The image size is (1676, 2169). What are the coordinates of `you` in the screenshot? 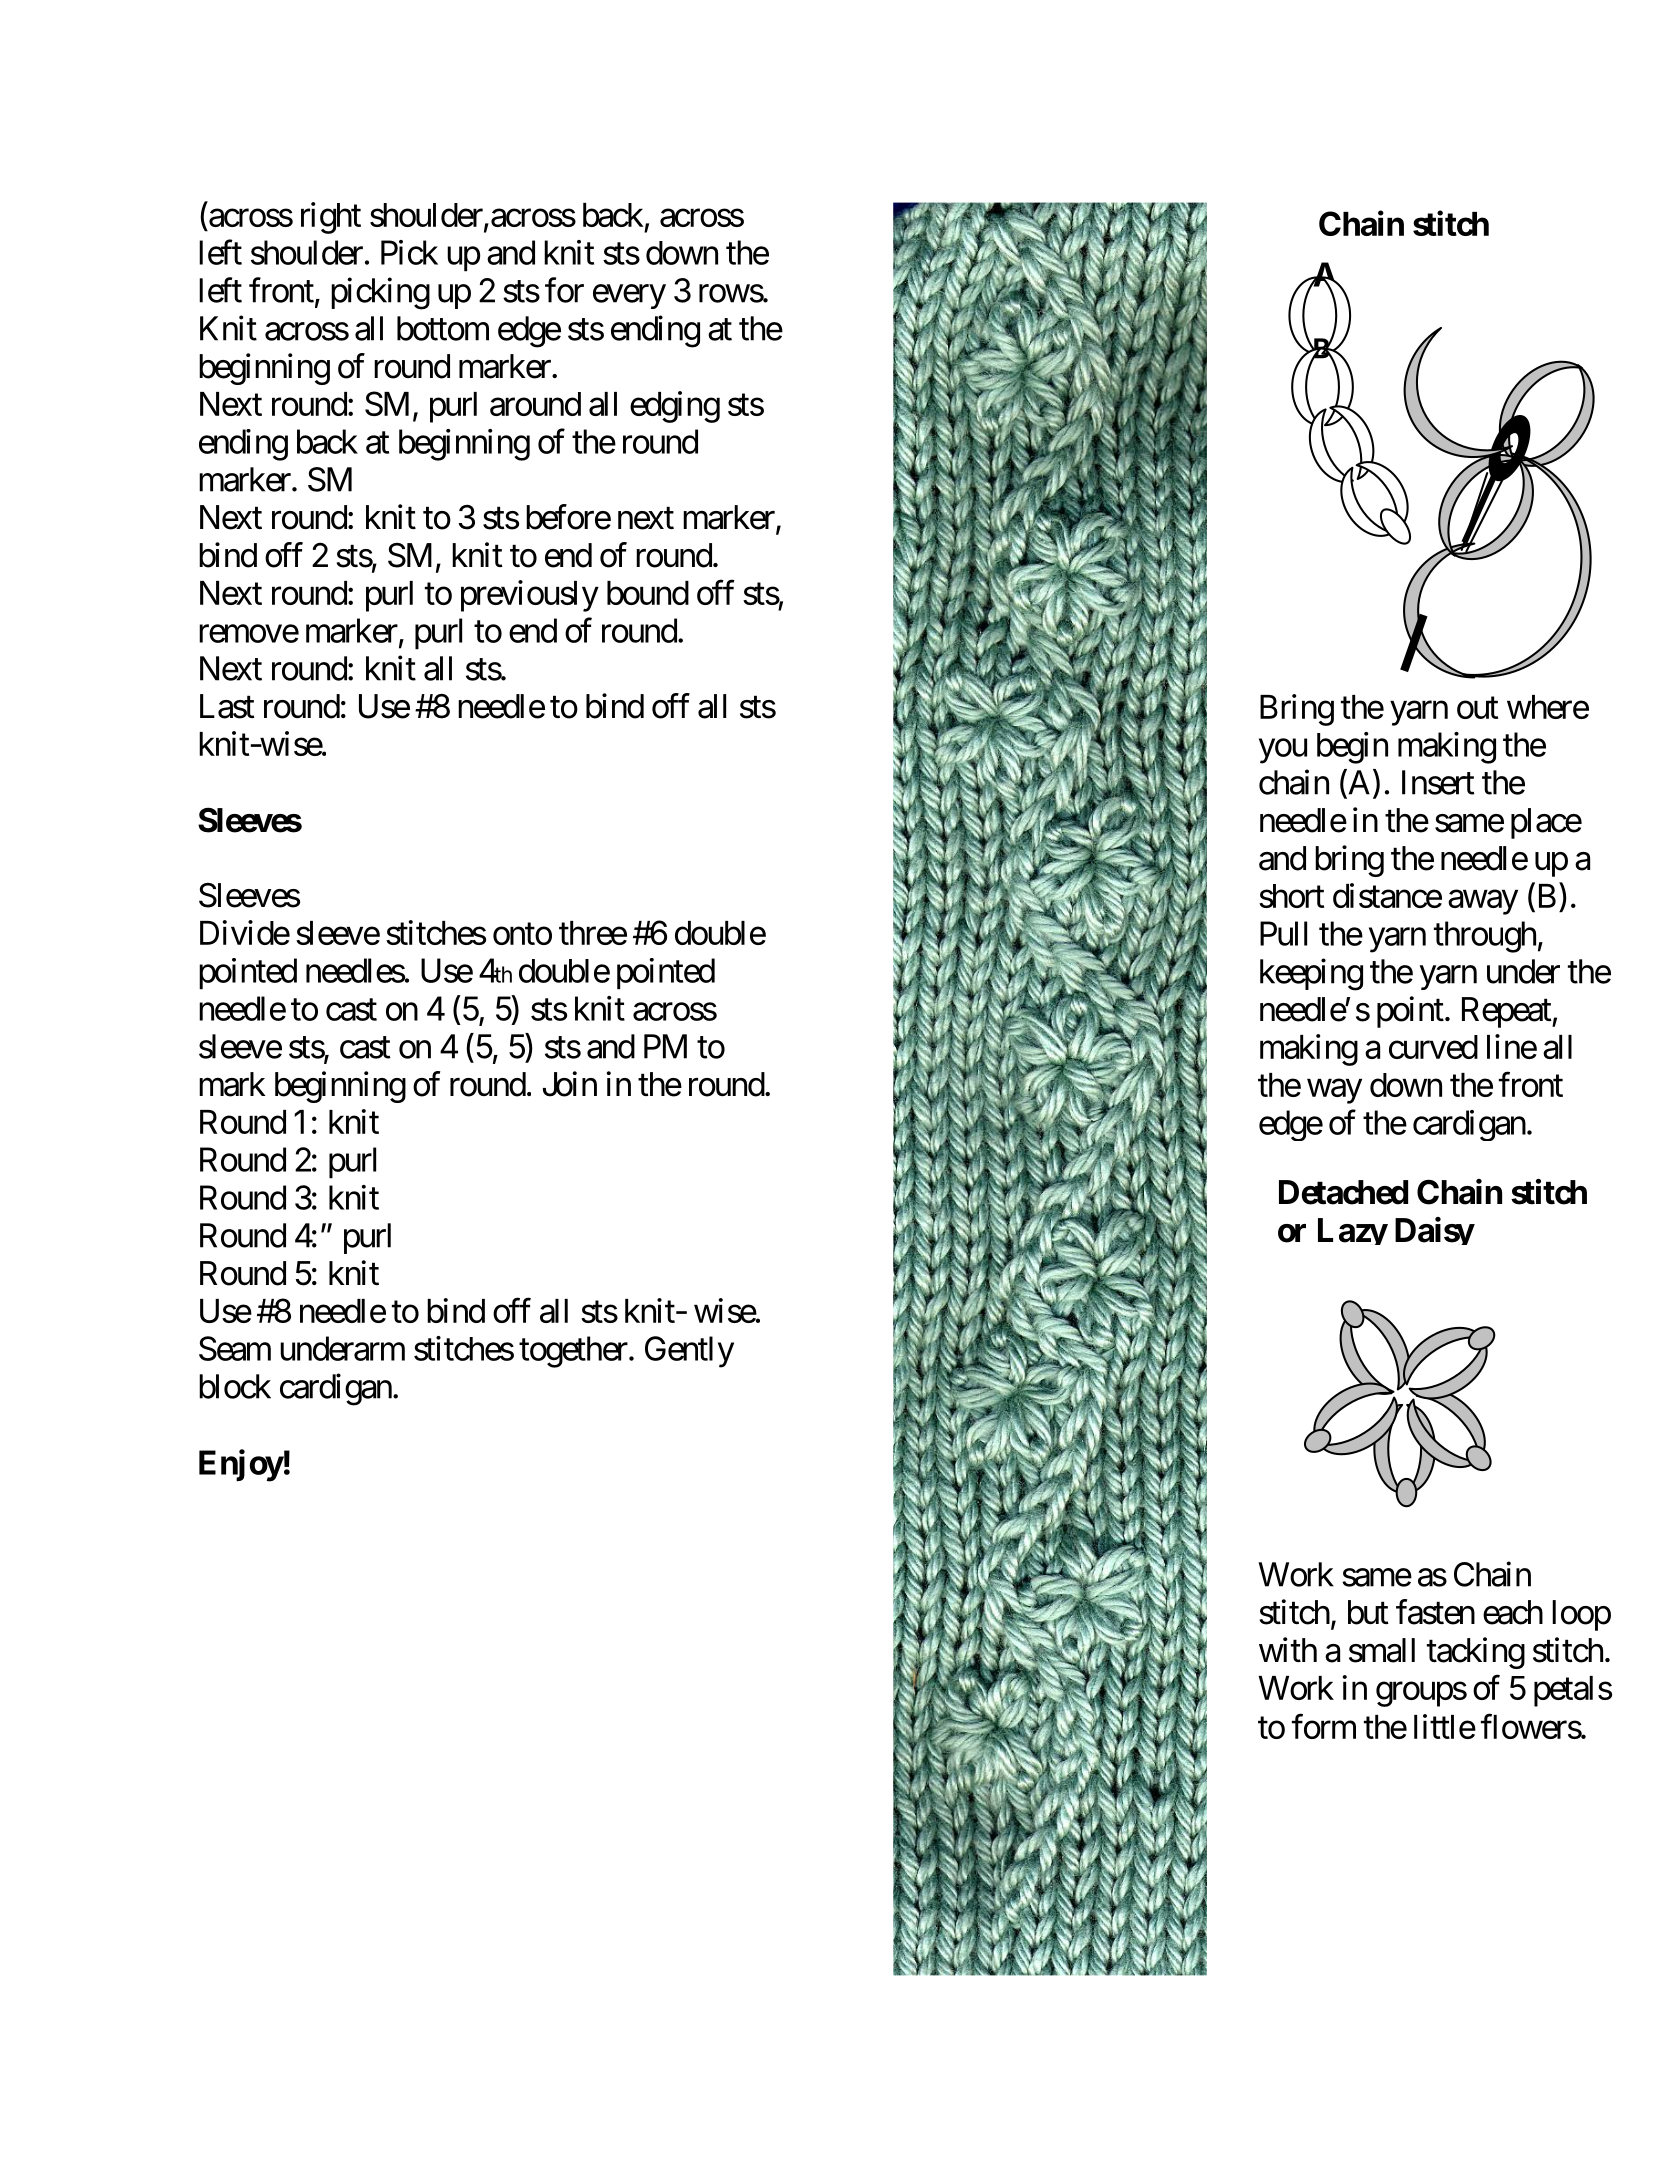 It's located at (1283, 751).
